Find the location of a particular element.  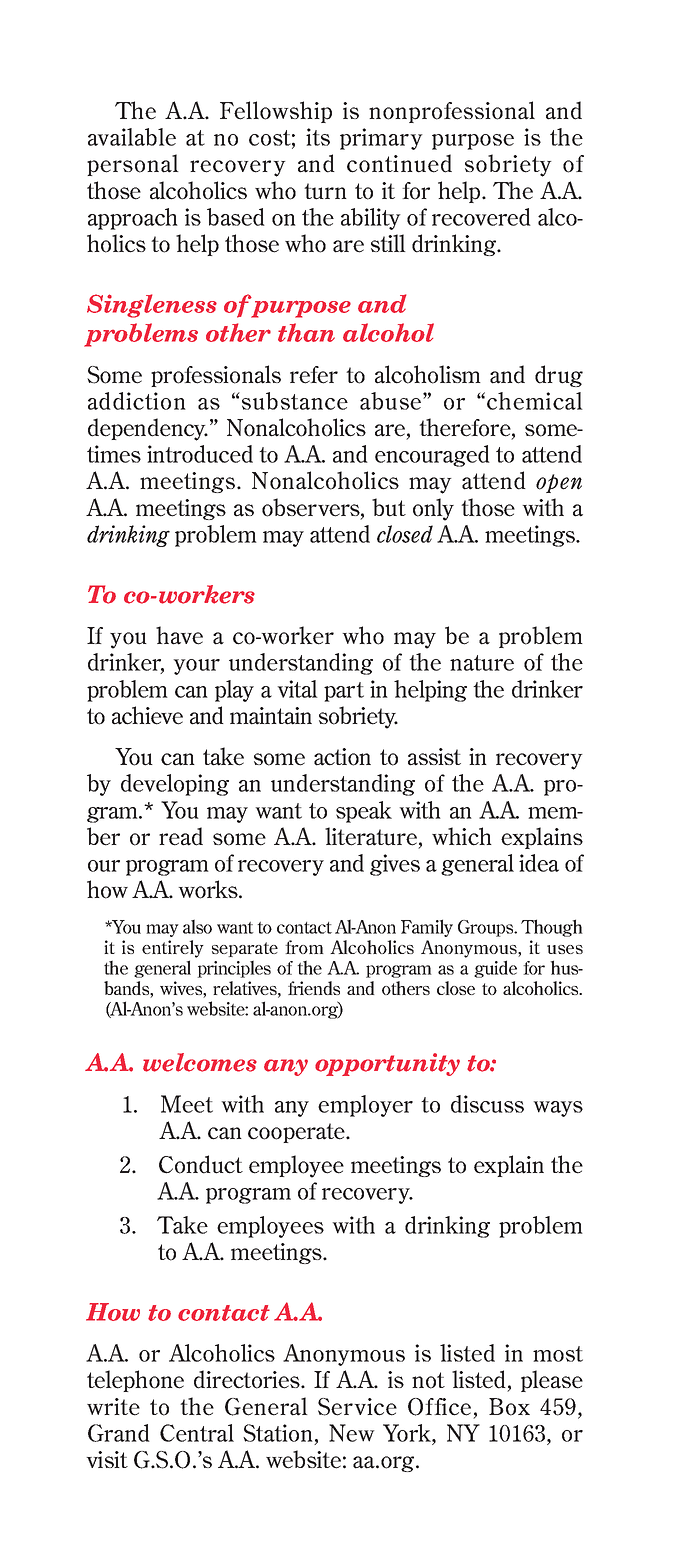

Central is located at coordinates (197, 1433).
